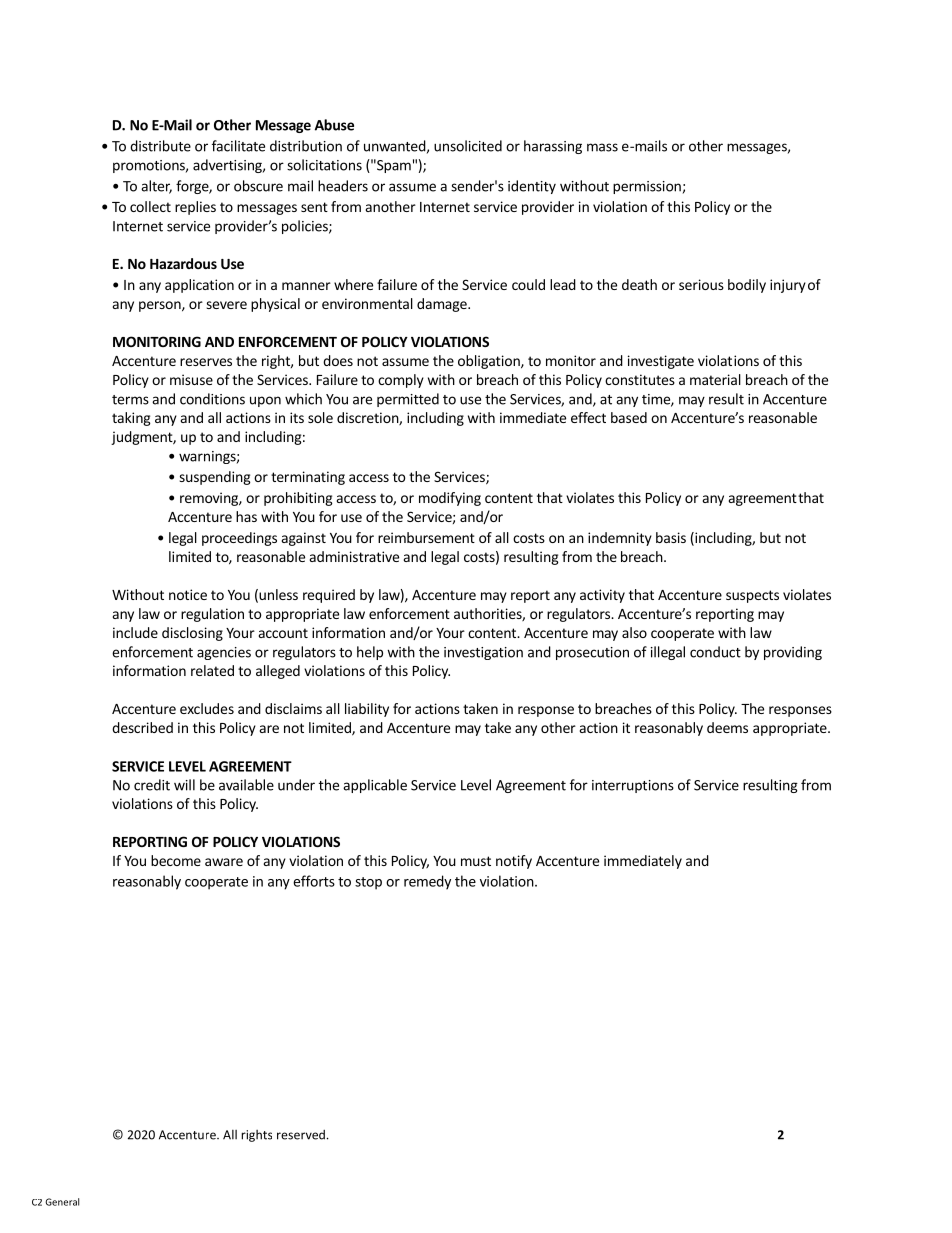  Describe the element at coordinates (647, 187) in the image. I see `permission` at that location.
